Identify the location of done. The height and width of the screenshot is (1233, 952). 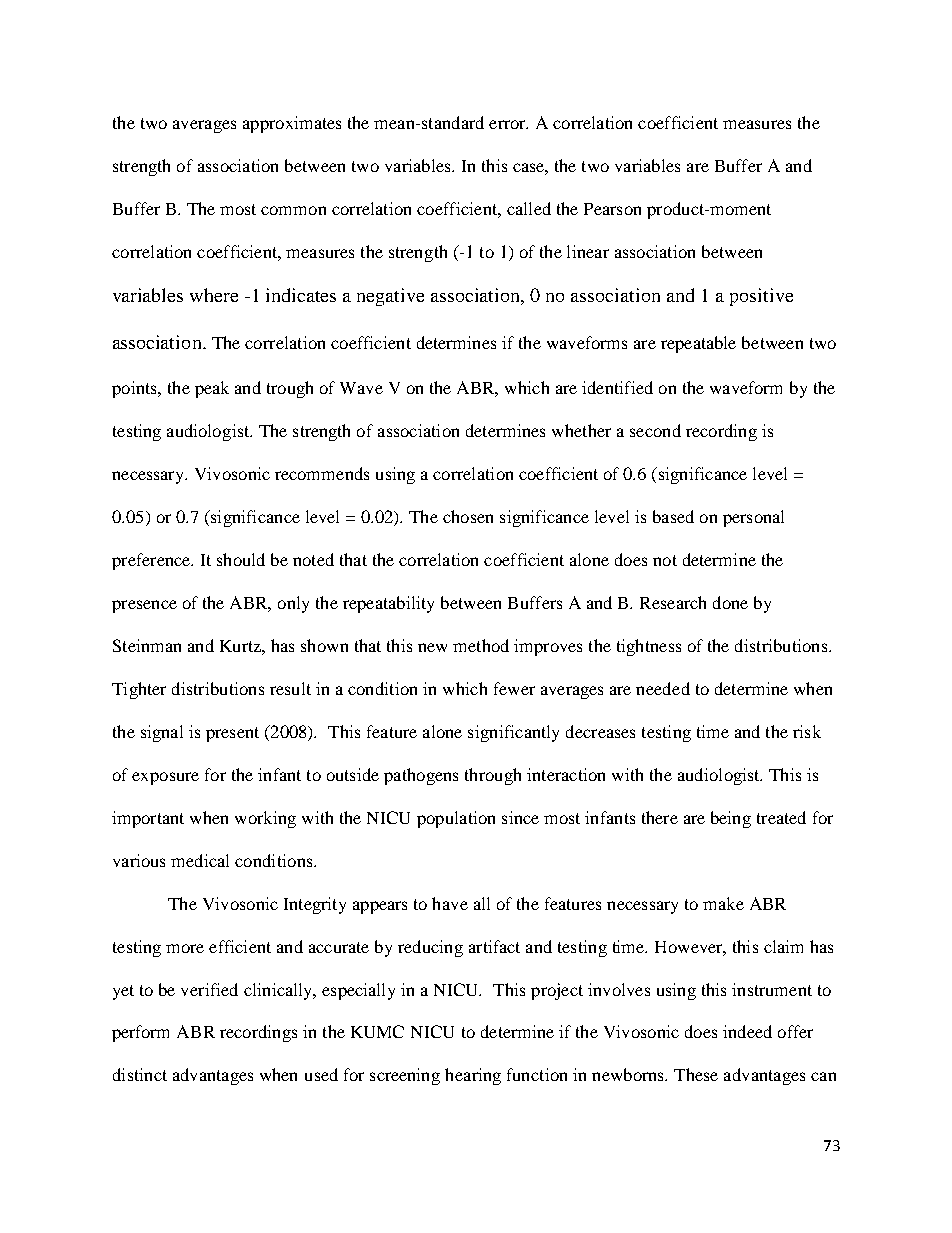
(730, 602).
